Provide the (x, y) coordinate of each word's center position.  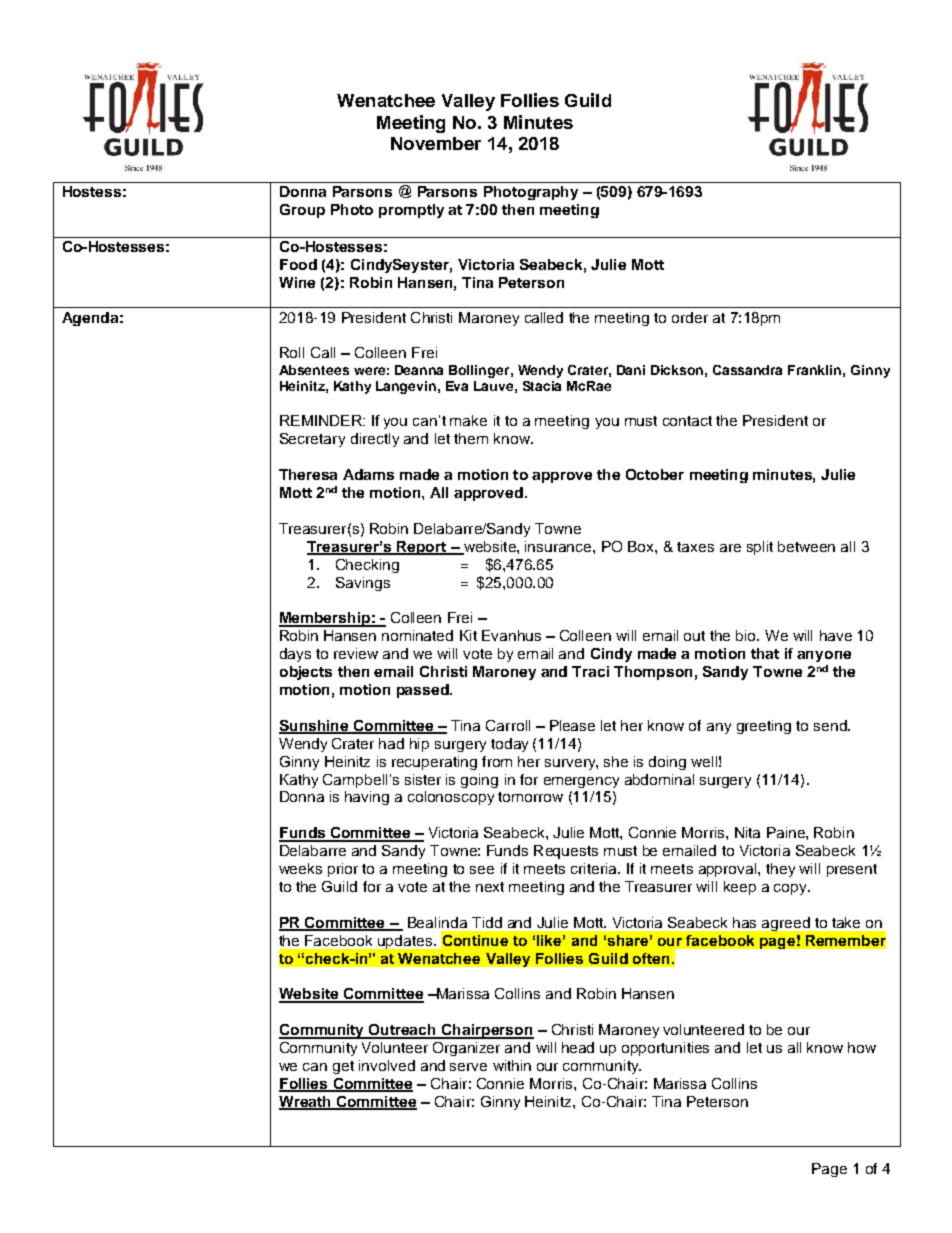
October (655, 474)
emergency (581, 782)
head (578, 1047)
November (436, 143)
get (343, 1067)
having (367, 798)
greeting (764, 727)
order (690, 317)
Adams (368, 474)
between (806, 546)
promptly (411, 211)
